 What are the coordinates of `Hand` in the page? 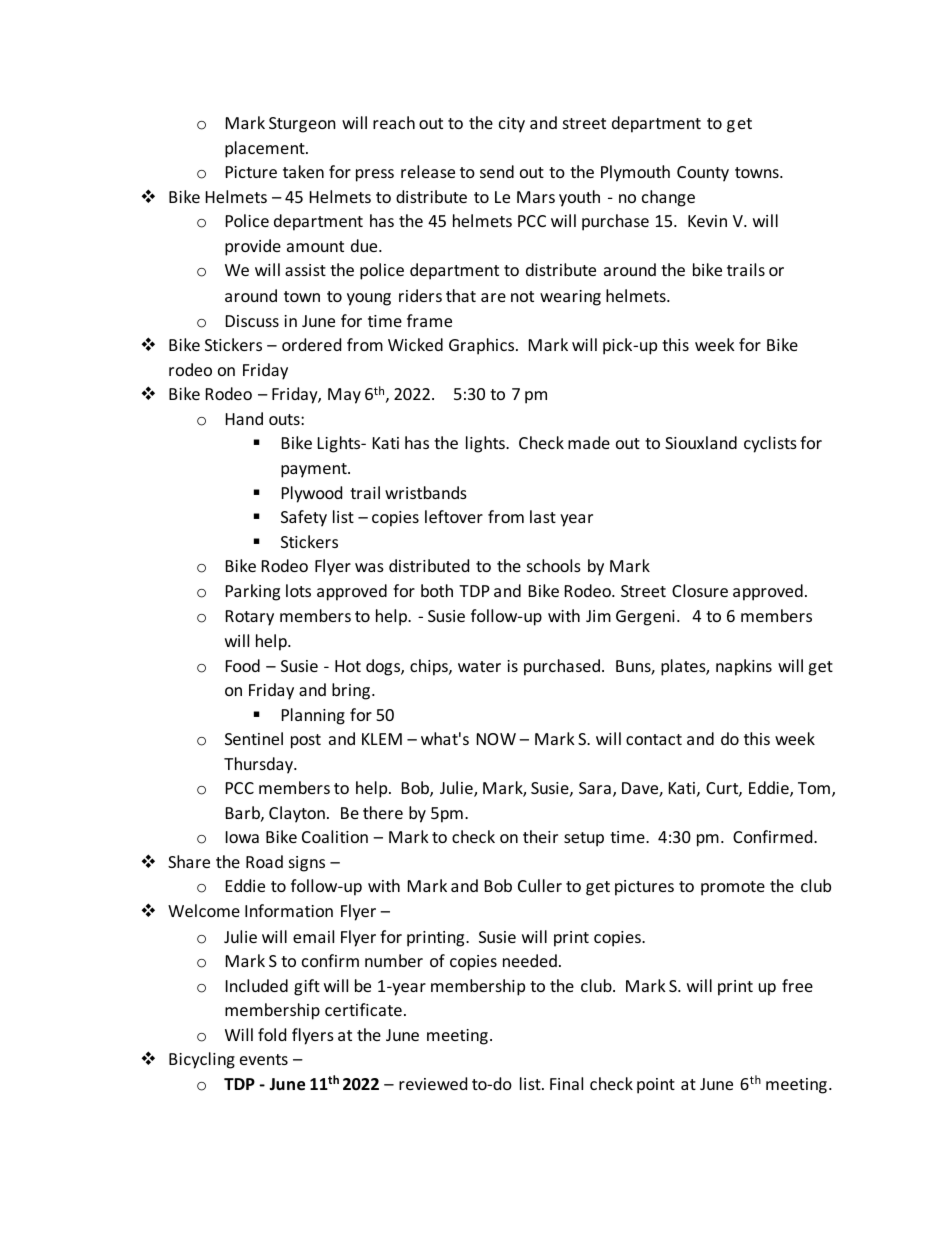 It's located at (244, 418).
